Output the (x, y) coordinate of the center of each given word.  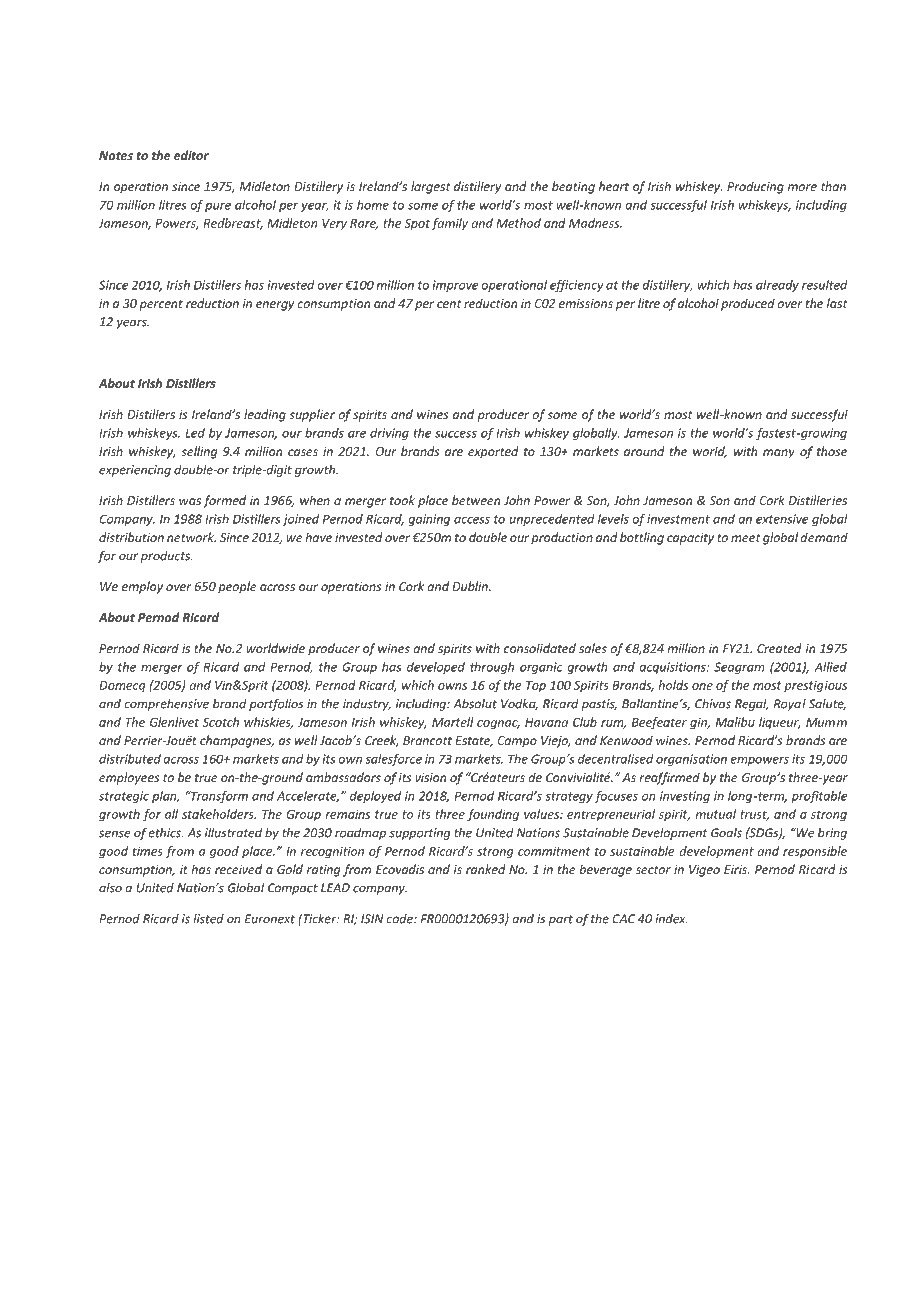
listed (208, 919)
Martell (453, 722)
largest (430, 187)
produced (748, 304)
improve (455, 286)
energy (275, 306)
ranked (486, 869)
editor (191, 155)
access (472, 520)
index (671, 919)
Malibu (735, 722)
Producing (755, 187)
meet (745, 538)
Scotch (221, 722)
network (191, 537)
